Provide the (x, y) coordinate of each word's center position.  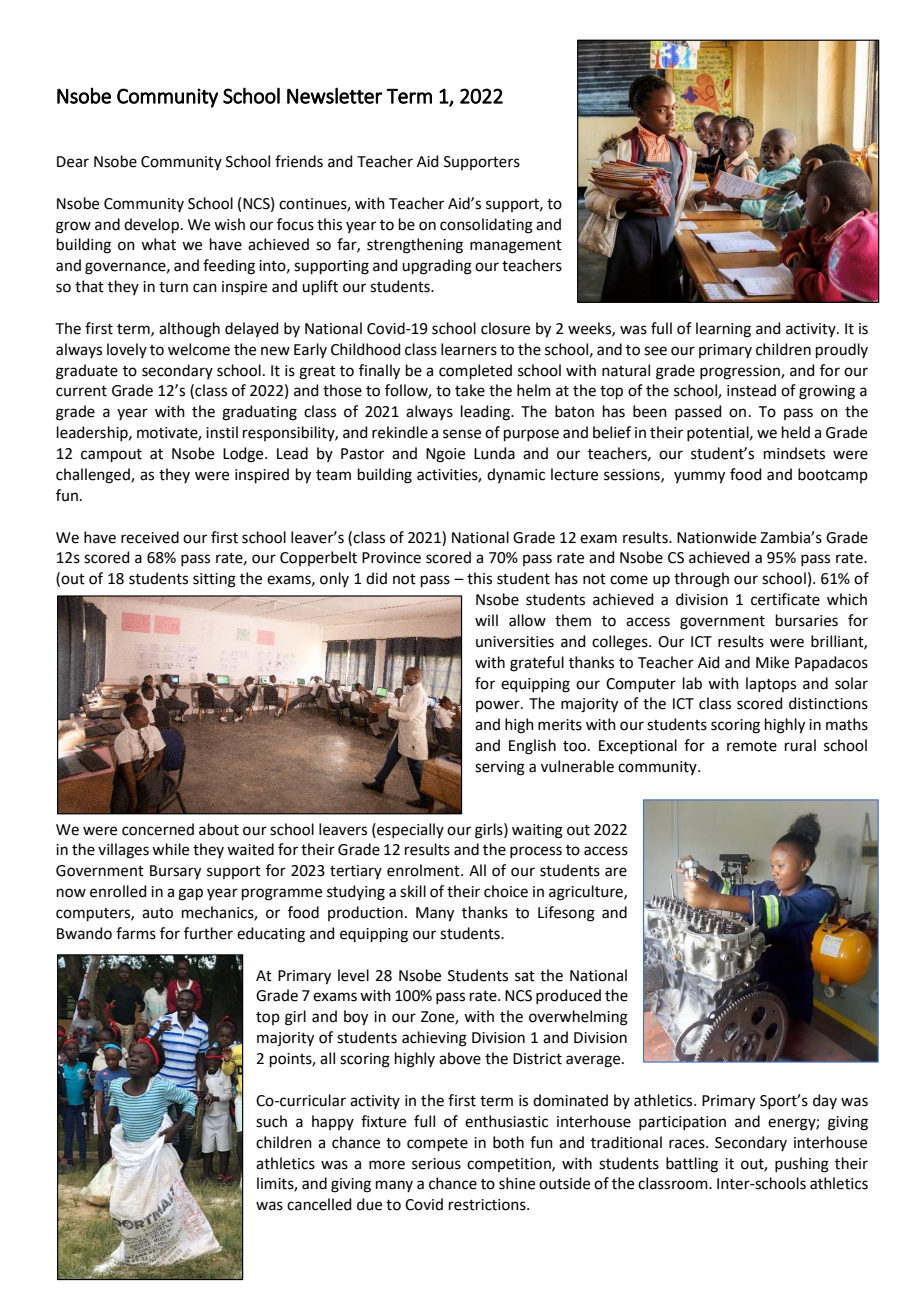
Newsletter (334, 95)
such (271, 1121)
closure (505, 328)
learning (723, 330)
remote (752, 746)
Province (391, 558)
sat (525, 976)
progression (741, 372)
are (616, 872)
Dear (73, 162)
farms (136, 933)
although (189, 330)
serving (500, 768)
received (150, 537)
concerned (158, 829)
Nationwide (716, 537)
